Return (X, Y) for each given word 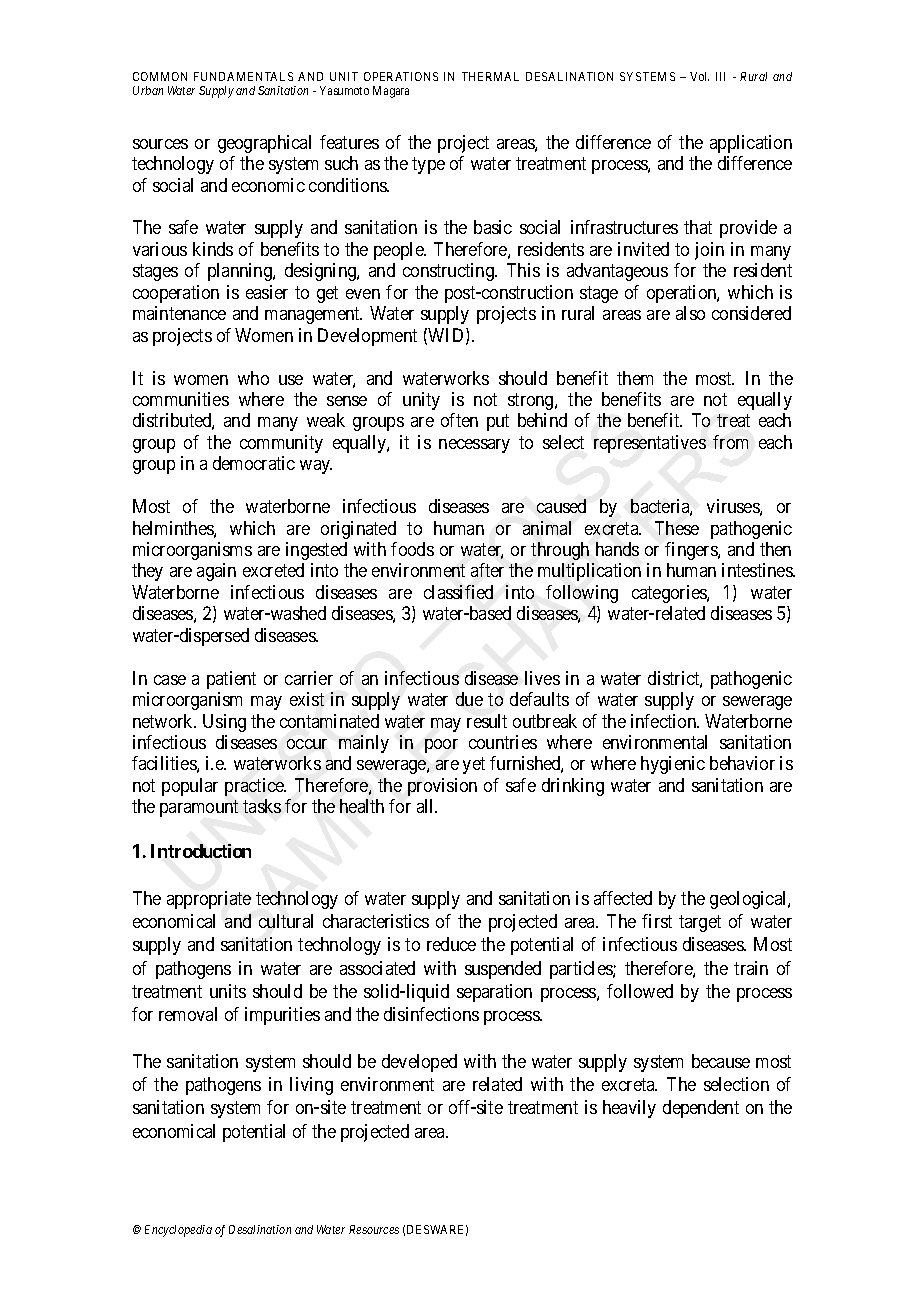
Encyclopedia (178, 1231)
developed (419, 1063)
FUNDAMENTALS (243, 76)
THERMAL (490, 76)
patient (231, 680)
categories (670, 594)
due (469, 699)
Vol (699, 76)
